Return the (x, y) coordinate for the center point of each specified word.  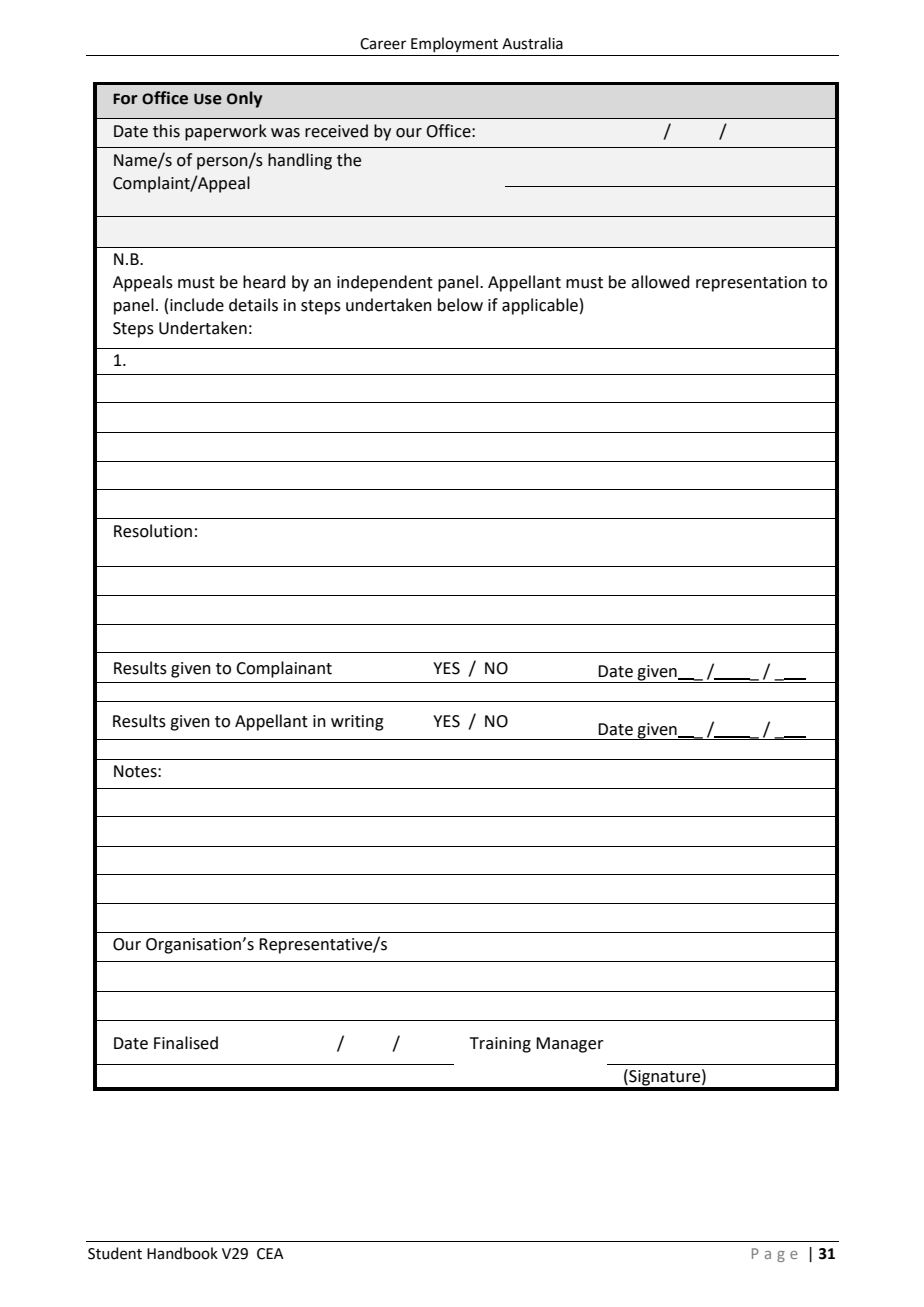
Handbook (182, 1253)
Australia (532, 43)
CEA (270, 1254)
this (166, 131)
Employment (454, 44)
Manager (570, 1045)
